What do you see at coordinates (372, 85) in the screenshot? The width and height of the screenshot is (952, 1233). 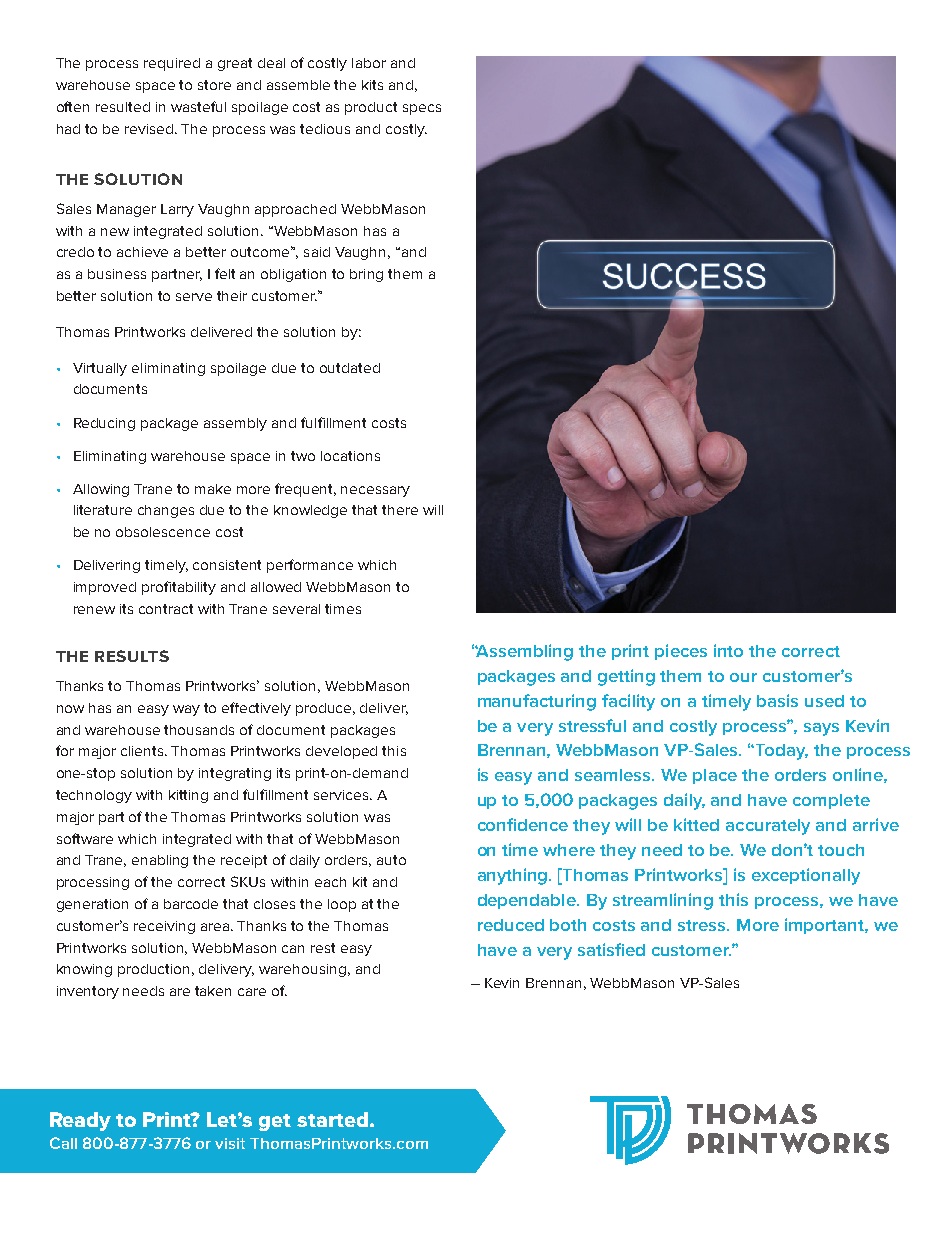 I see `kits` at bounding box center [372, 85].
